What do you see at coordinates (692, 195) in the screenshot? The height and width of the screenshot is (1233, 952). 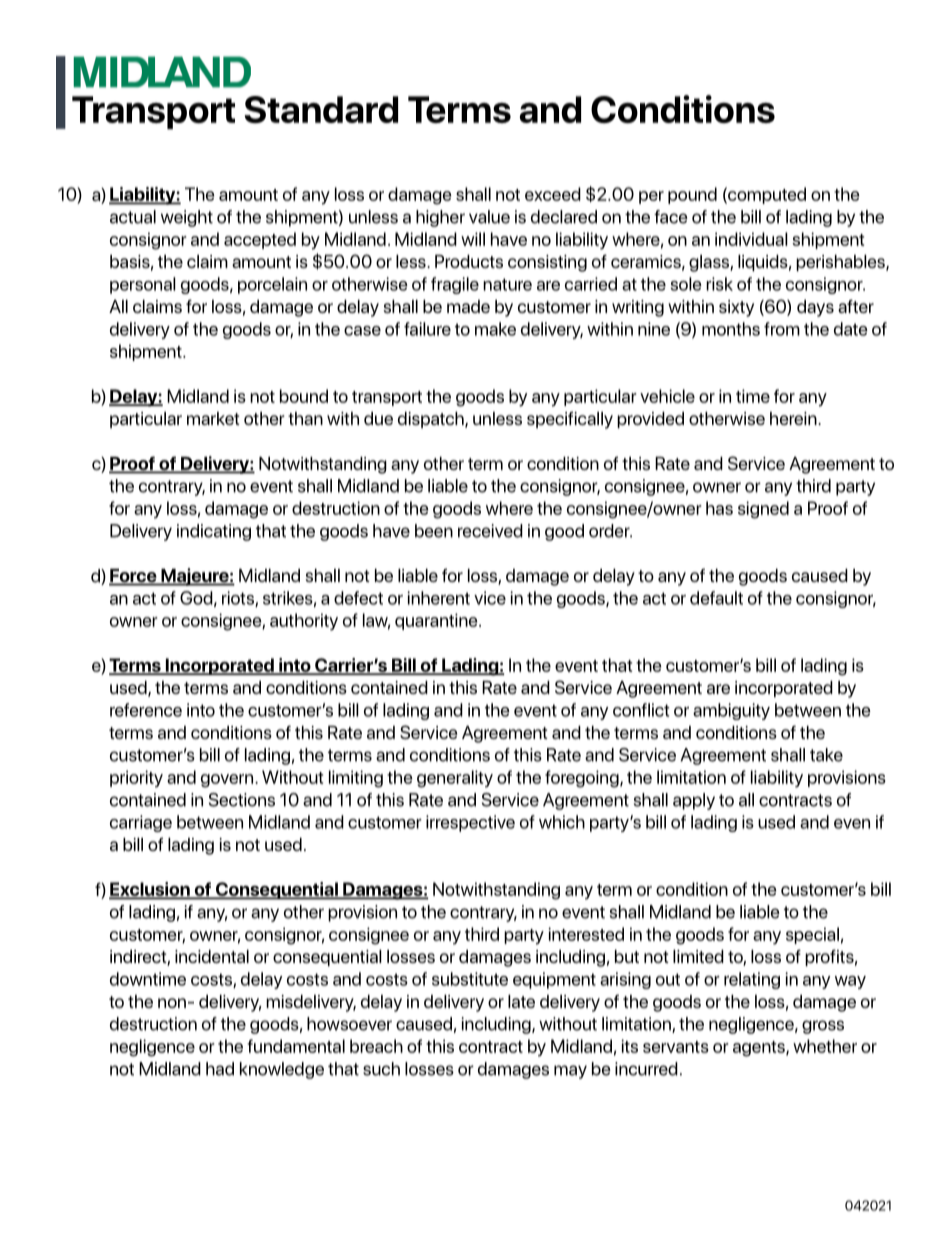 I see `pound` at bounding box center [692, 195].
